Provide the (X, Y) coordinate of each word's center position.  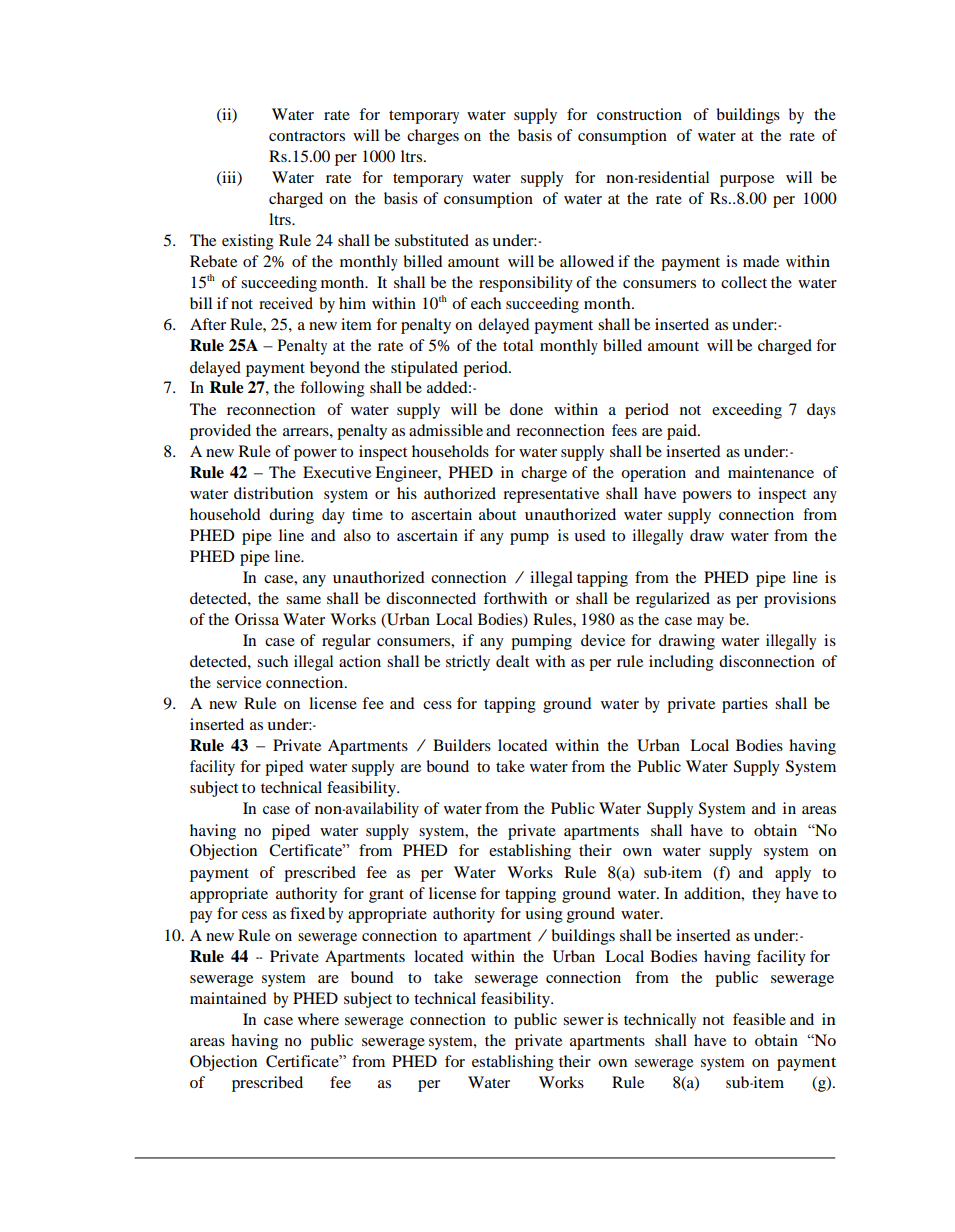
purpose (747, 181)
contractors (307, 136)
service (239, 682)
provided (220, 432)
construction (639, 114)
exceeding (747, 411)
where (318, 1019)
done (526, 409)
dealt (512, 661)
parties (745, 705)
